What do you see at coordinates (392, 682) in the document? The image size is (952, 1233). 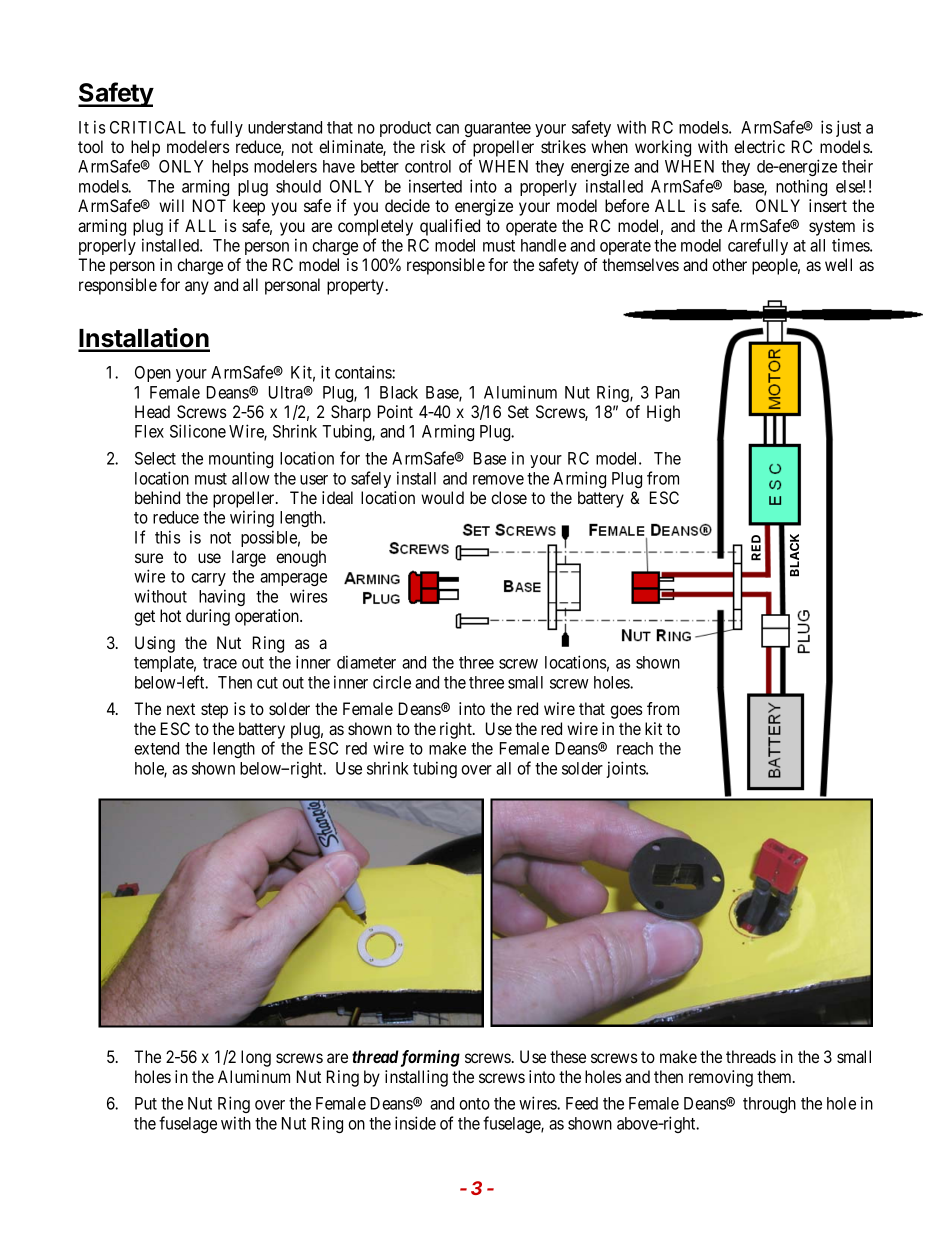 I see `circle` at bounding box center [392, 682].
